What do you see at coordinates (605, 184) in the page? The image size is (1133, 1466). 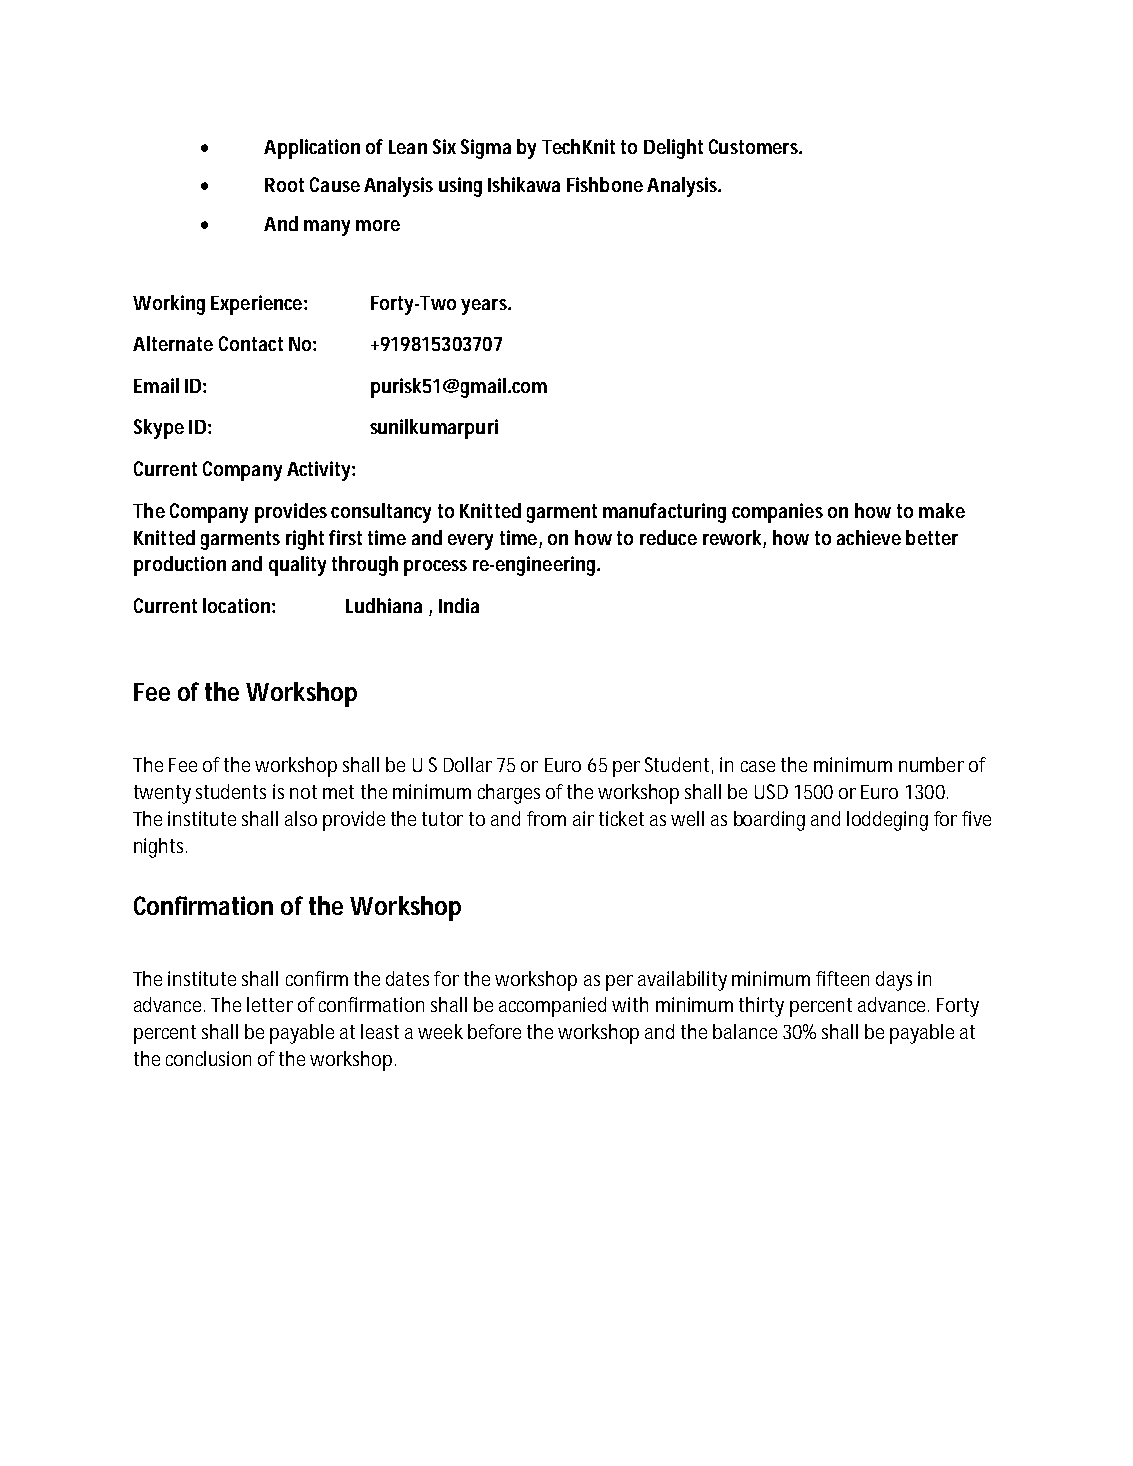 I see `Fishbone` at bounding box center [605, 184].
